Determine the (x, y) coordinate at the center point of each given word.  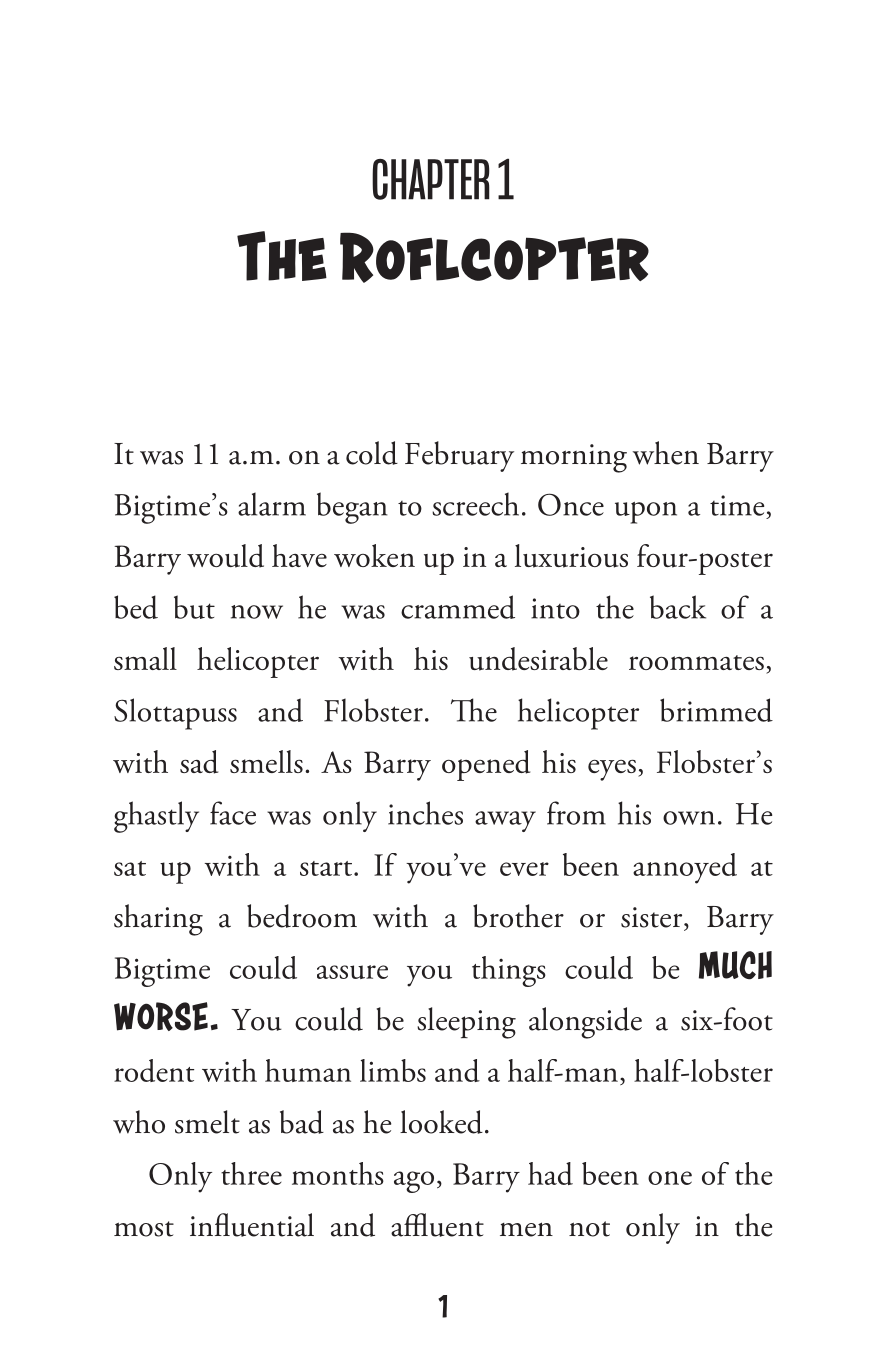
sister (653, 917)
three (251, 1173)
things (509, 971)
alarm (272, 504)
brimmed (716, 710)
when (666, 453)
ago (414, 1182)
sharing (158, 920)
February (459, 456)
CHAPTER (431, 179)
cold (372, 453)
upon (646, 513)
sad (199, 762)
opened (486, 765)
